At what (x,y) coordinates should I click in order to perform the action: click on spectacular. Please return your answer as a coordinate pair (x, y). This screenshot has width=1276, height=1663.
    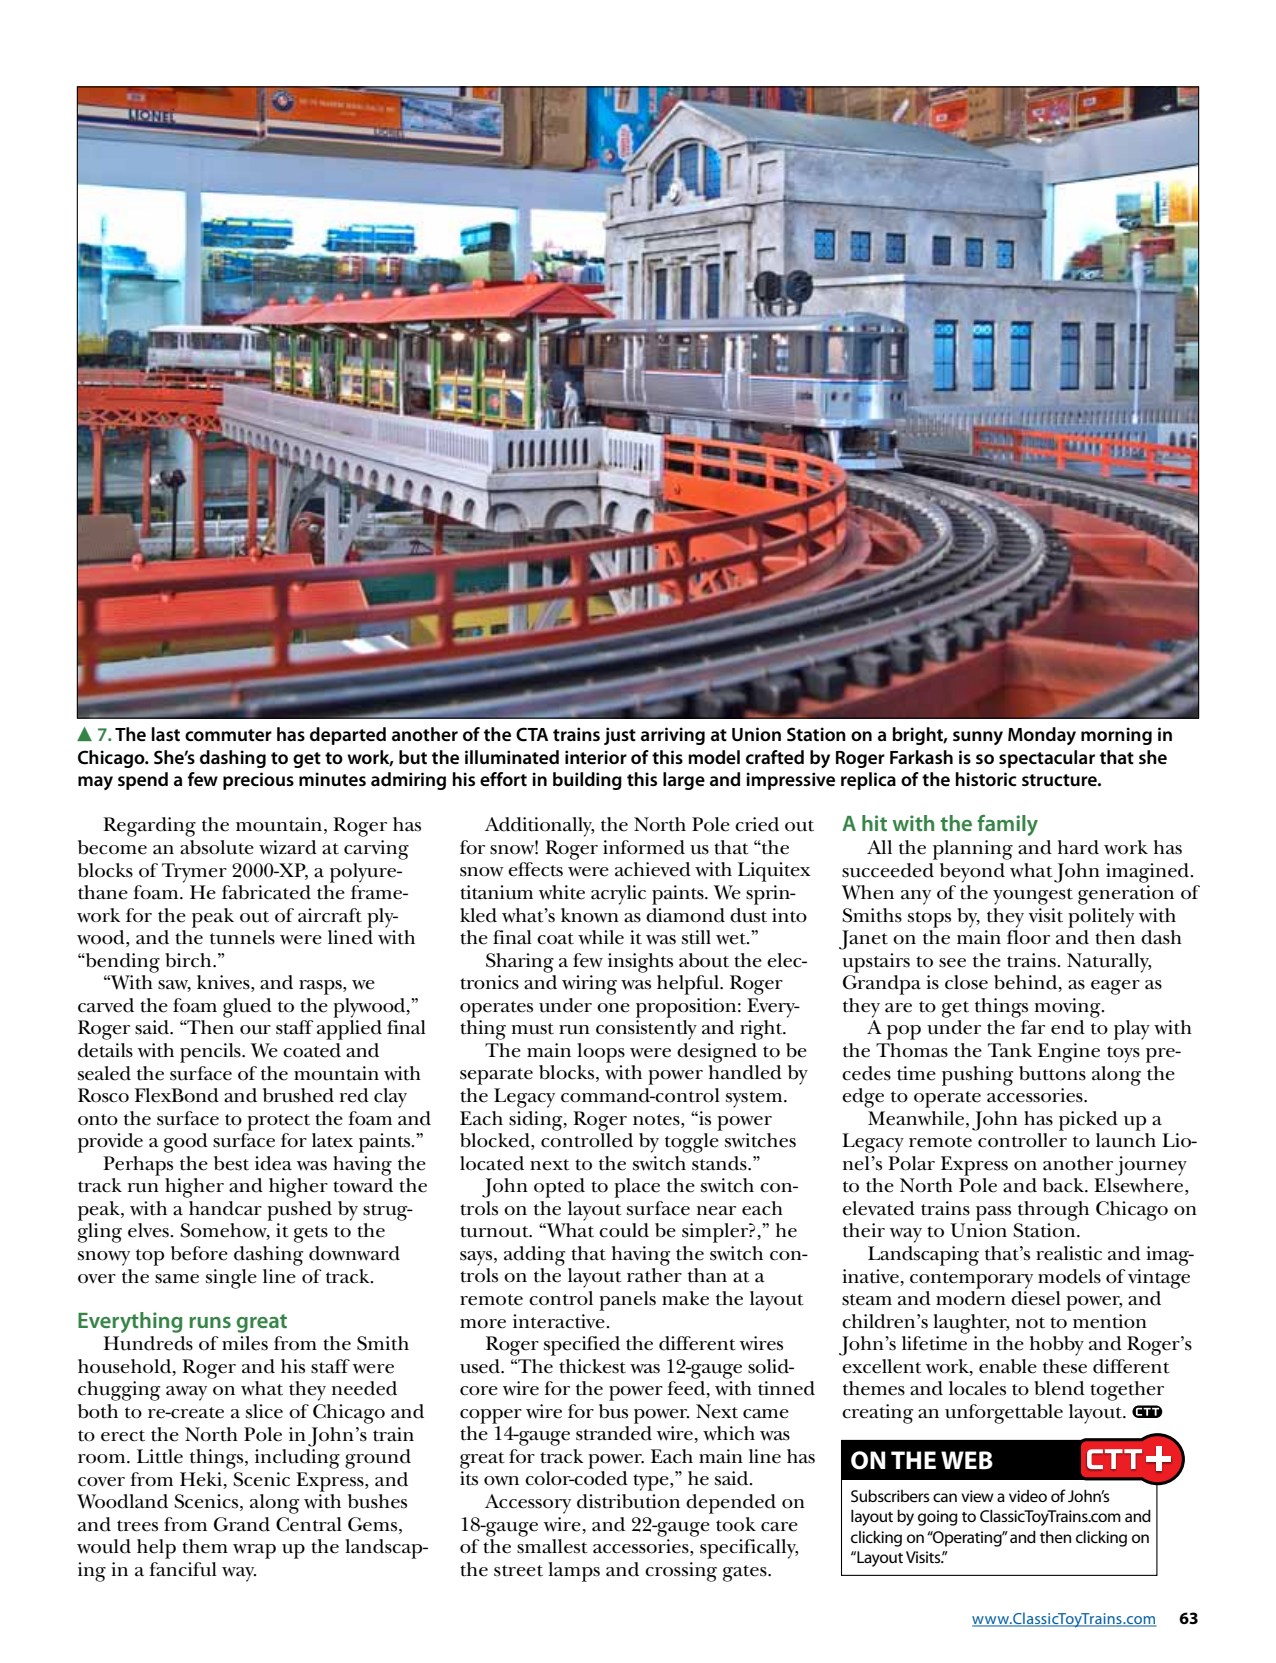
    Looking at the image, I should click on (1047, 759).
